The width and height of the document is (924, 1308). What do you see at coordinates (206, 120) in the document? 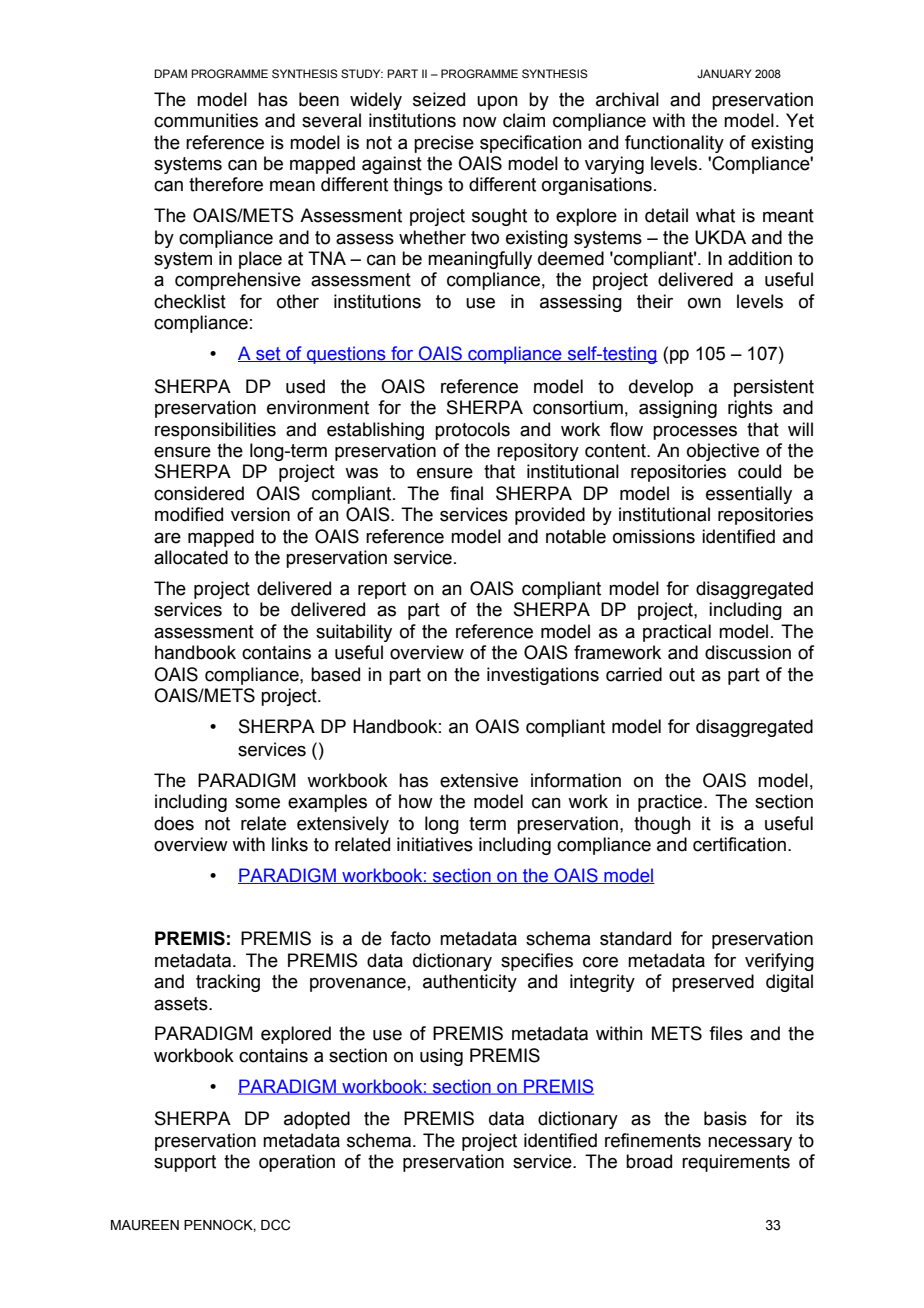
I see `communities` at bounding box center [206, 120].
